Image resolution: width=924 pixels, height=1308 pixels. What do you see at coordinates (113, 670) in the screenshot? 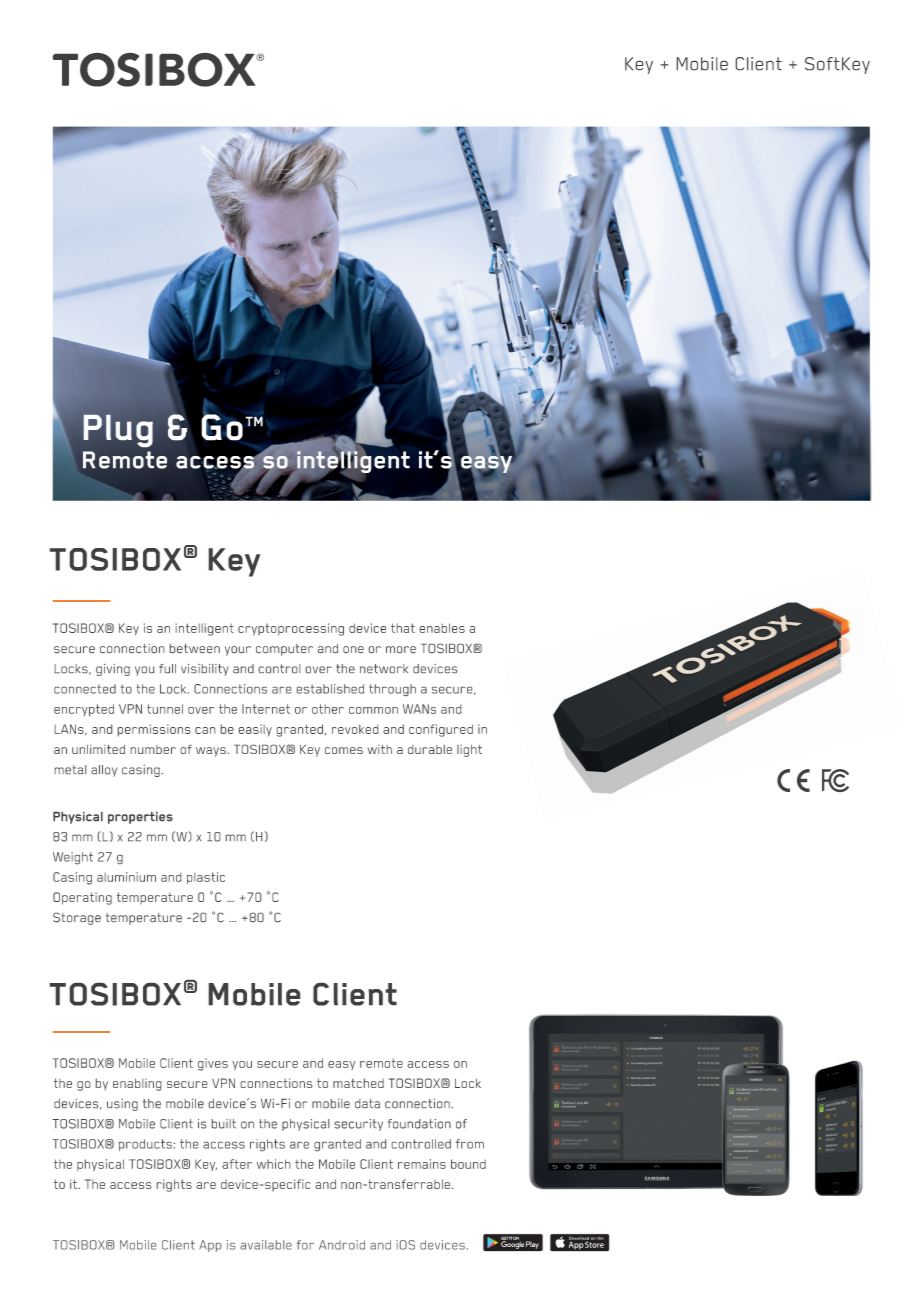
I see `giving` at bounding box center [113, 670].
